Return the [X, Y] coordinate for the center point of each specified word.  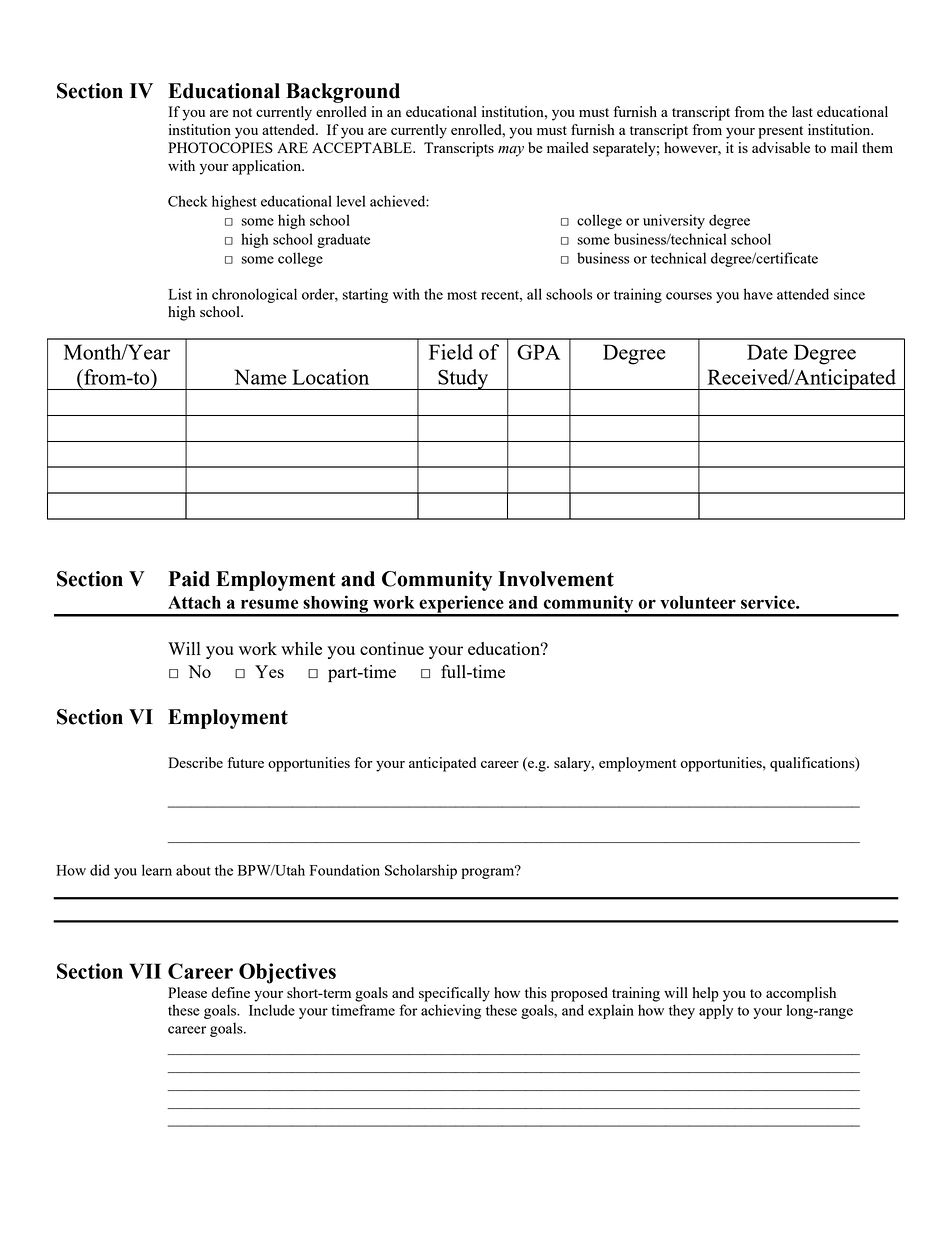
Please [187, 992]
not [242, 112]
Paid [189, 579]
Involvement [556, 579]
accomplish [801, 994]
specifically [454, 994]
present [780, 132]
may [511, 151]
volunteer [698, 602]
